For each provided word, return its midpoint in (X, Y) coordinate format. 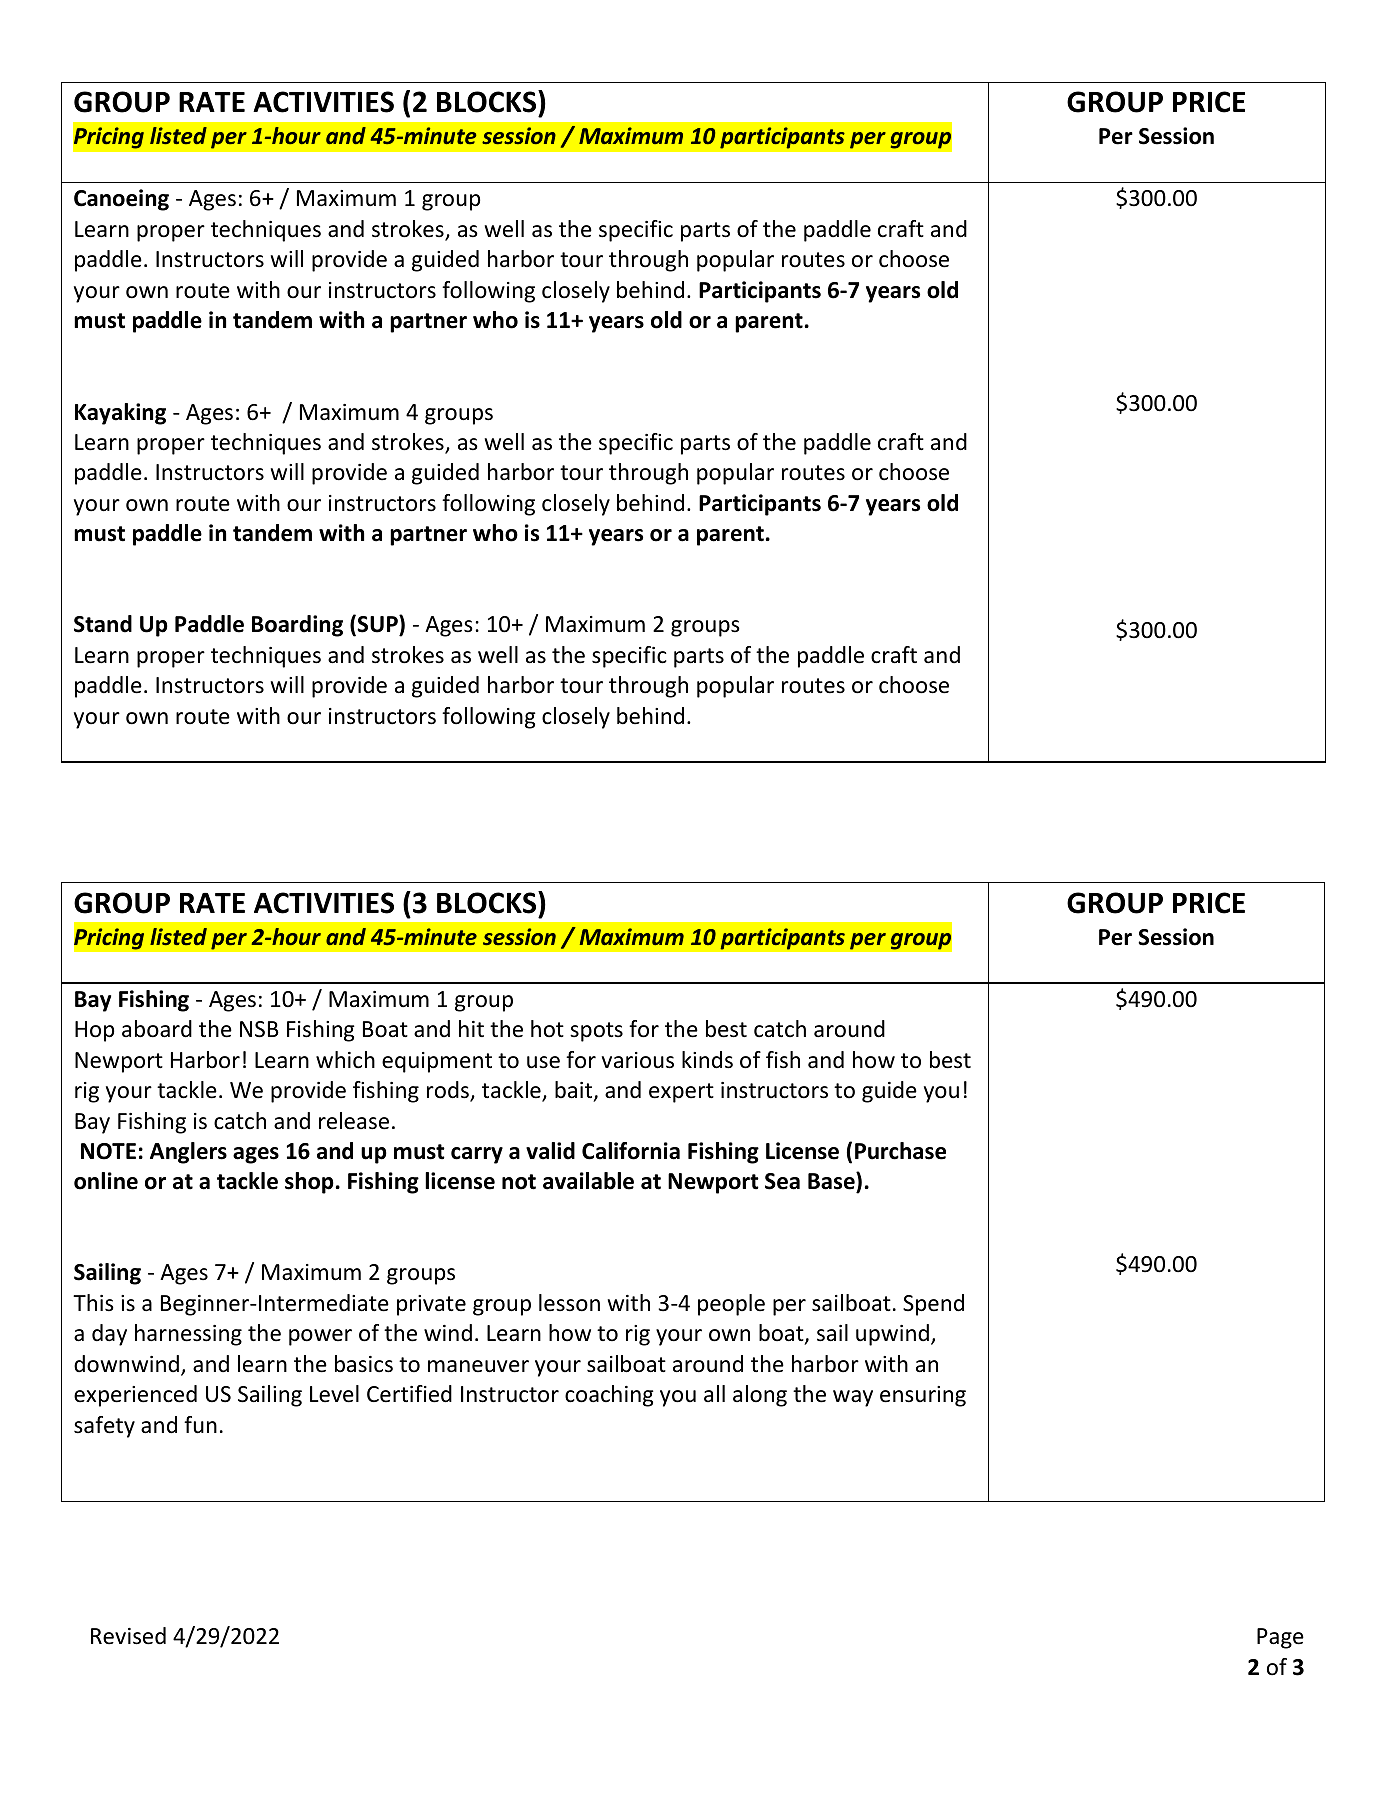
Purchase (900, 1151)
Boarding (297, 626)
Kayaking (120, 414)
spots (596, 1032)
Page (1280, 1638)
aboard (157, 1029)
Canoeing (121, 200)
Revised (128, 1636)
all (714, 1393)
